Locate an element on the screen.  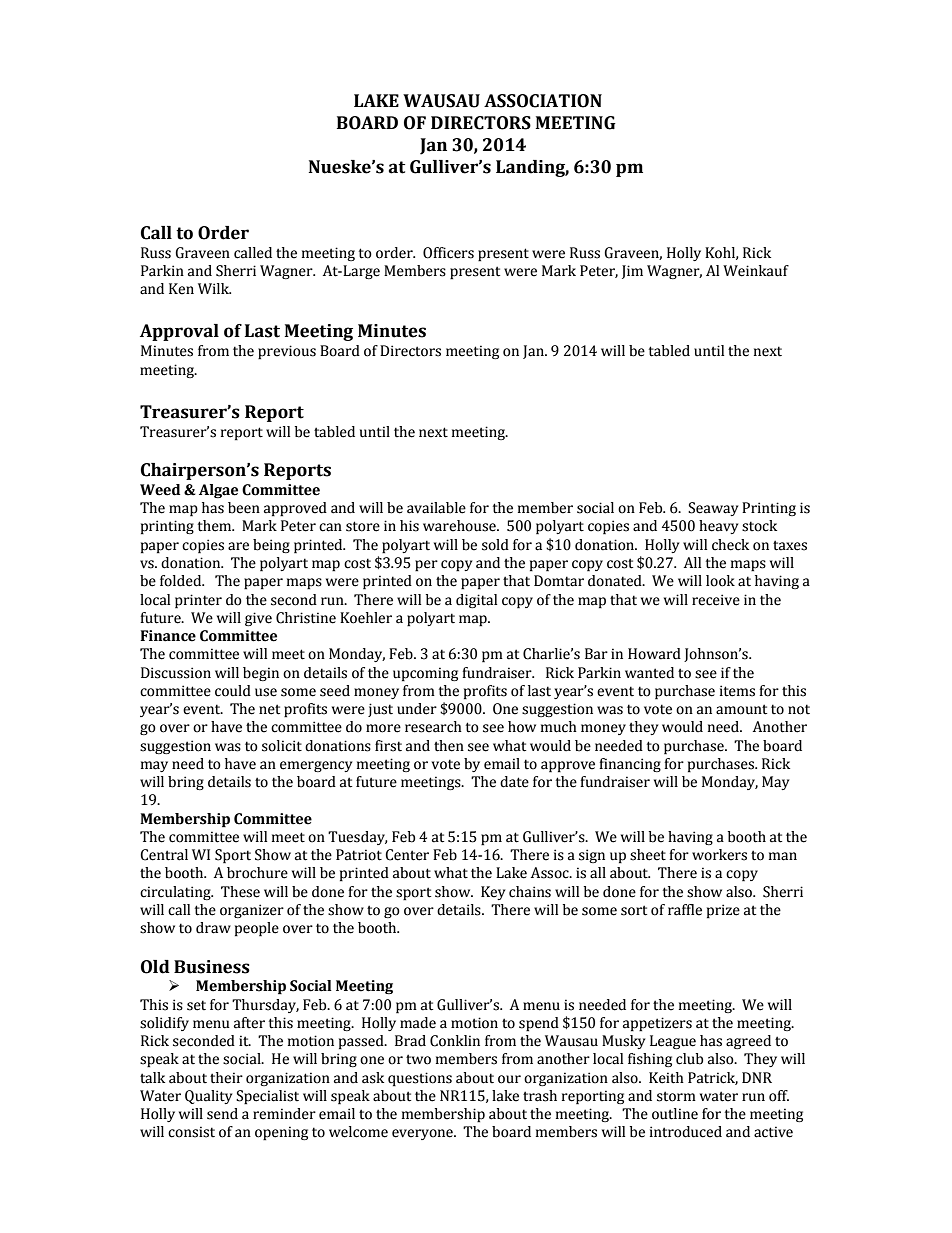
available is located at coordinates (436, 508).
